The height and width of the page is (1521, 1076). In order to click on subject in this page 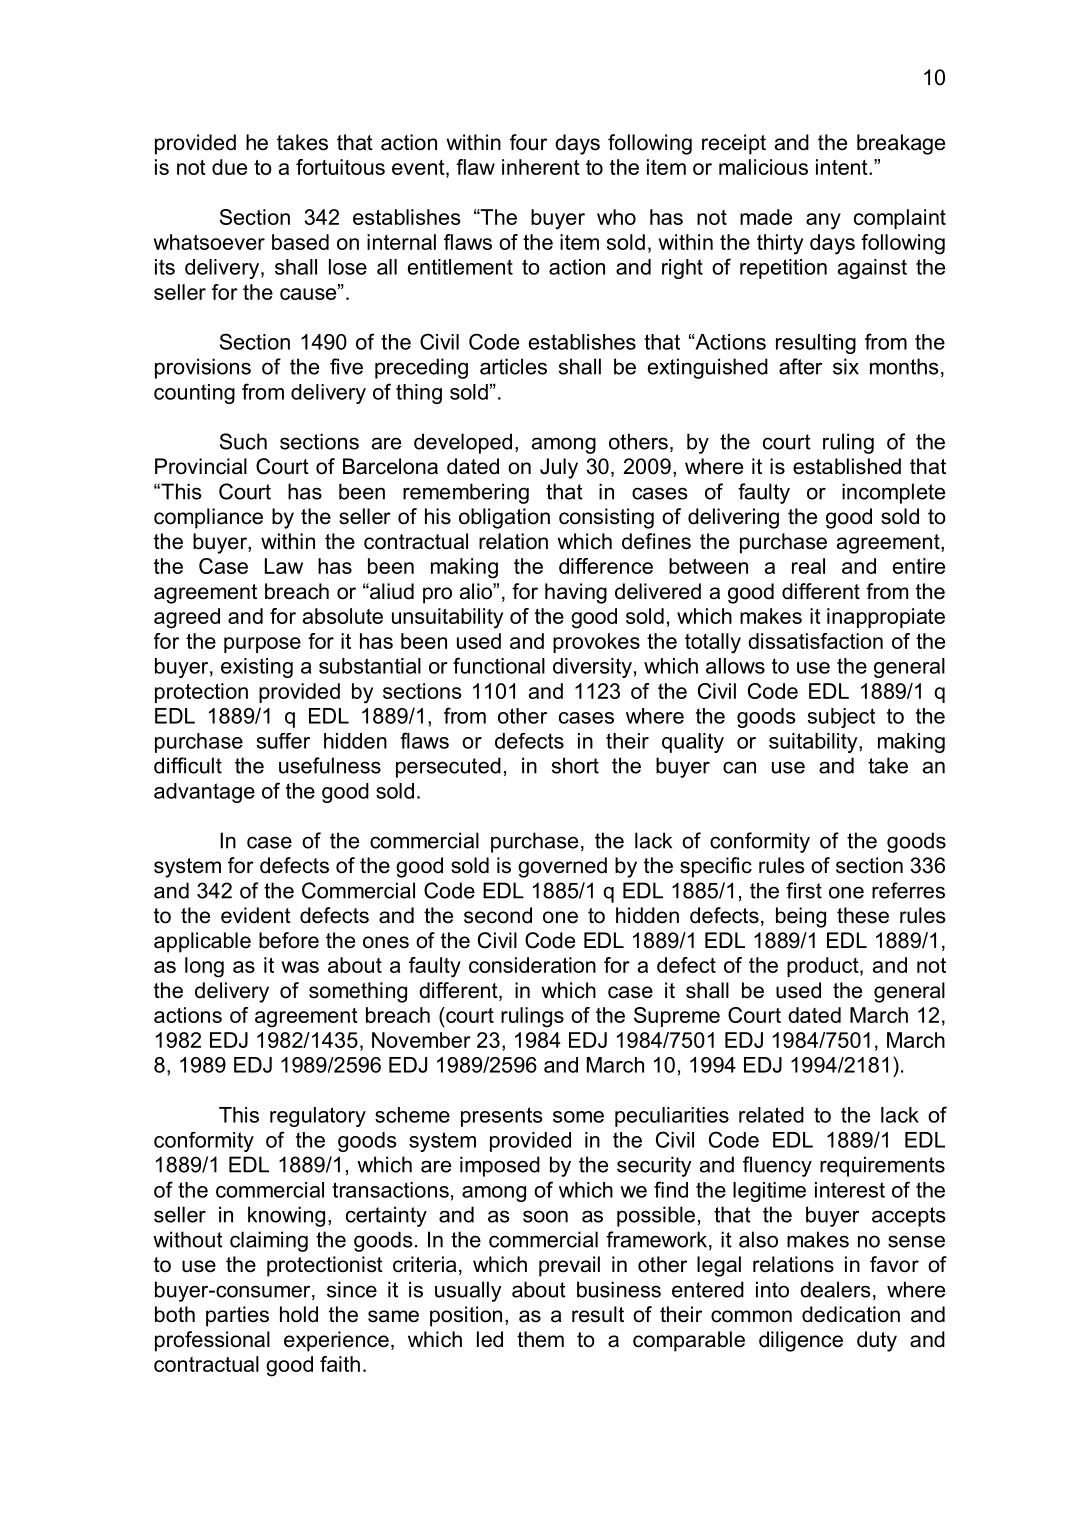, I will do `click(841, 718)`.
